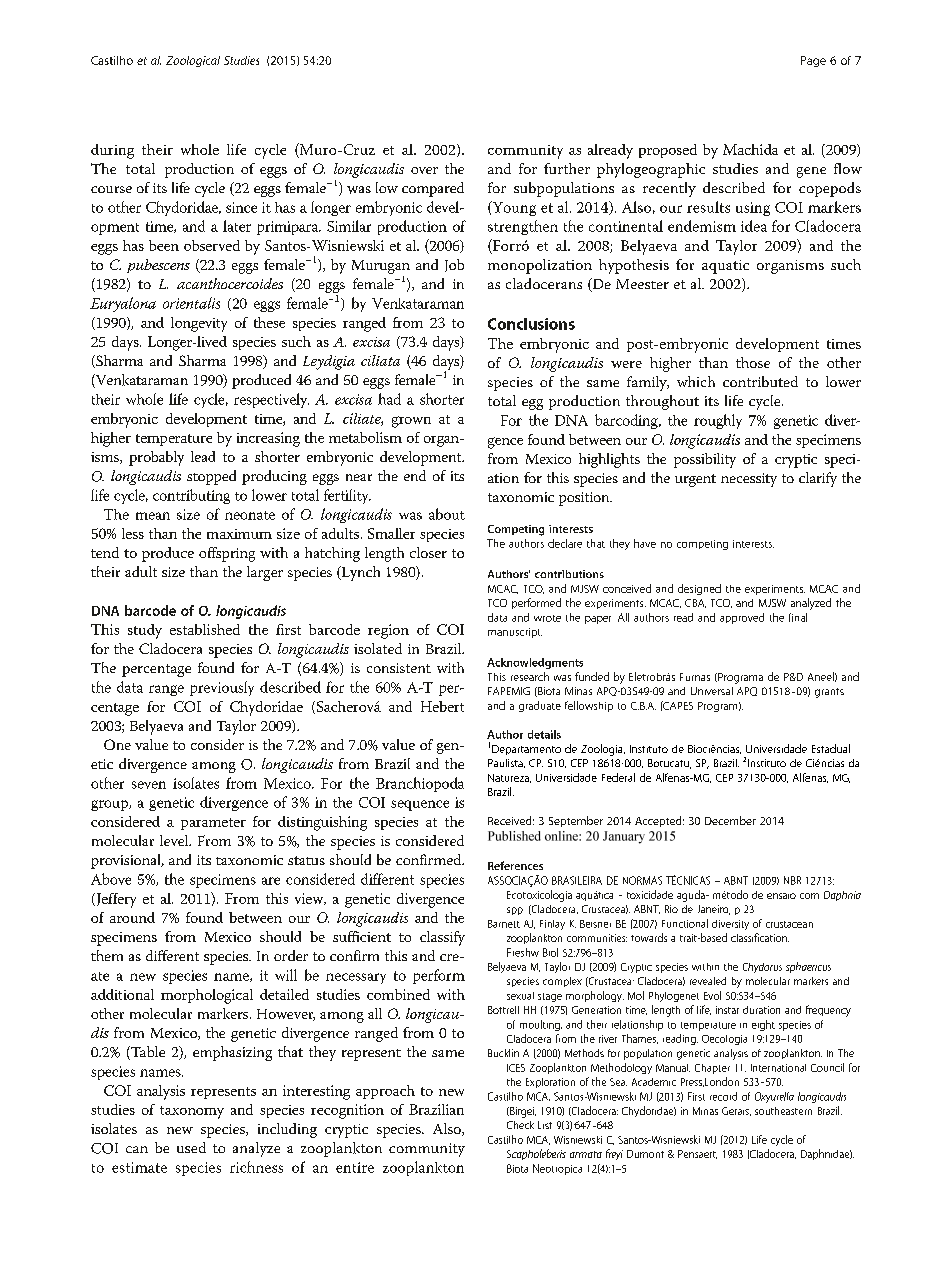 The image size is (952, 1270). Describe the element at coordinates (193, 61) in the screenshot. I see `Zoological` at that location.
